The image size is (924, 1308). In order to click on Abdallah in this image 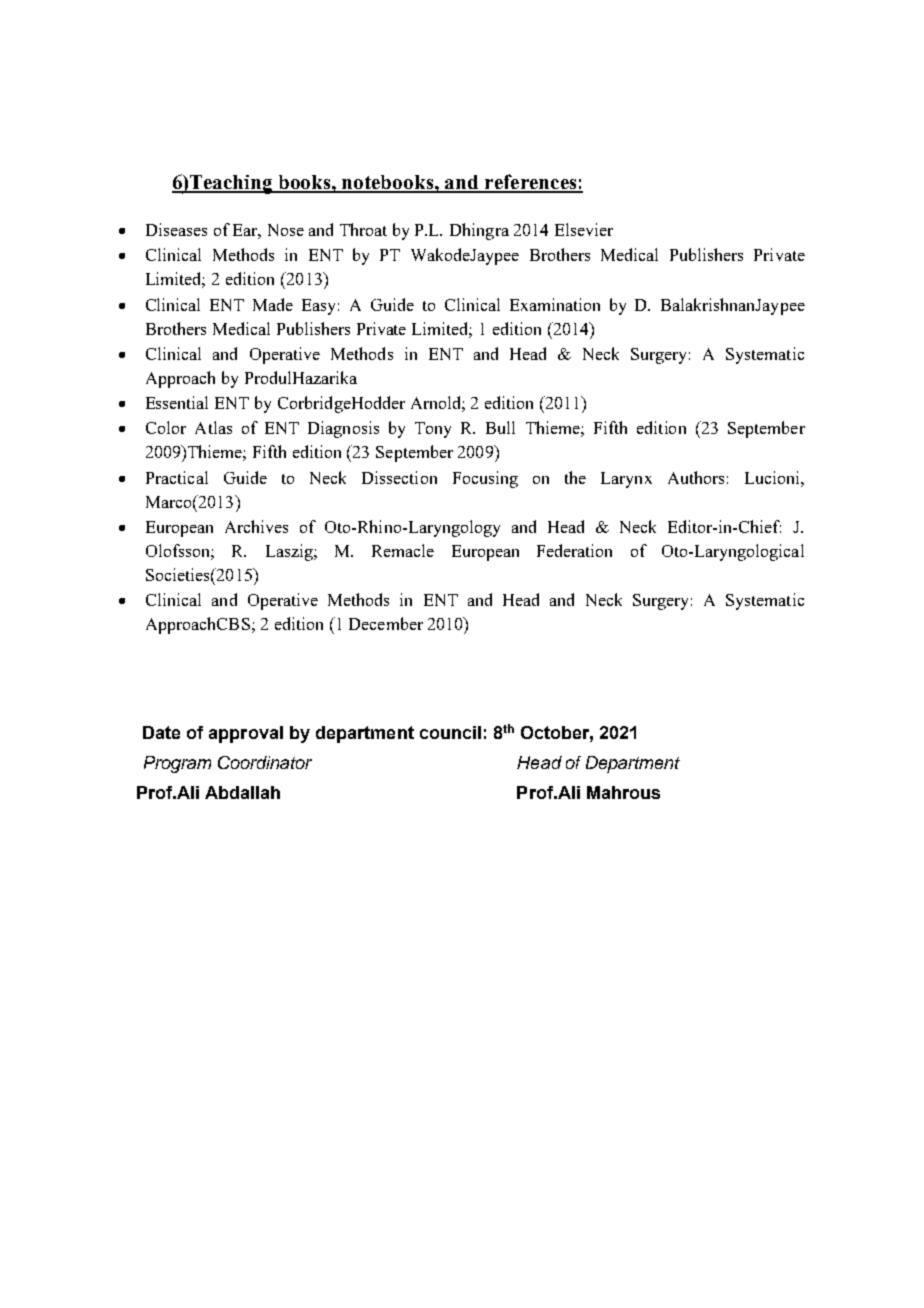, I will do `click(242, 792)`.
